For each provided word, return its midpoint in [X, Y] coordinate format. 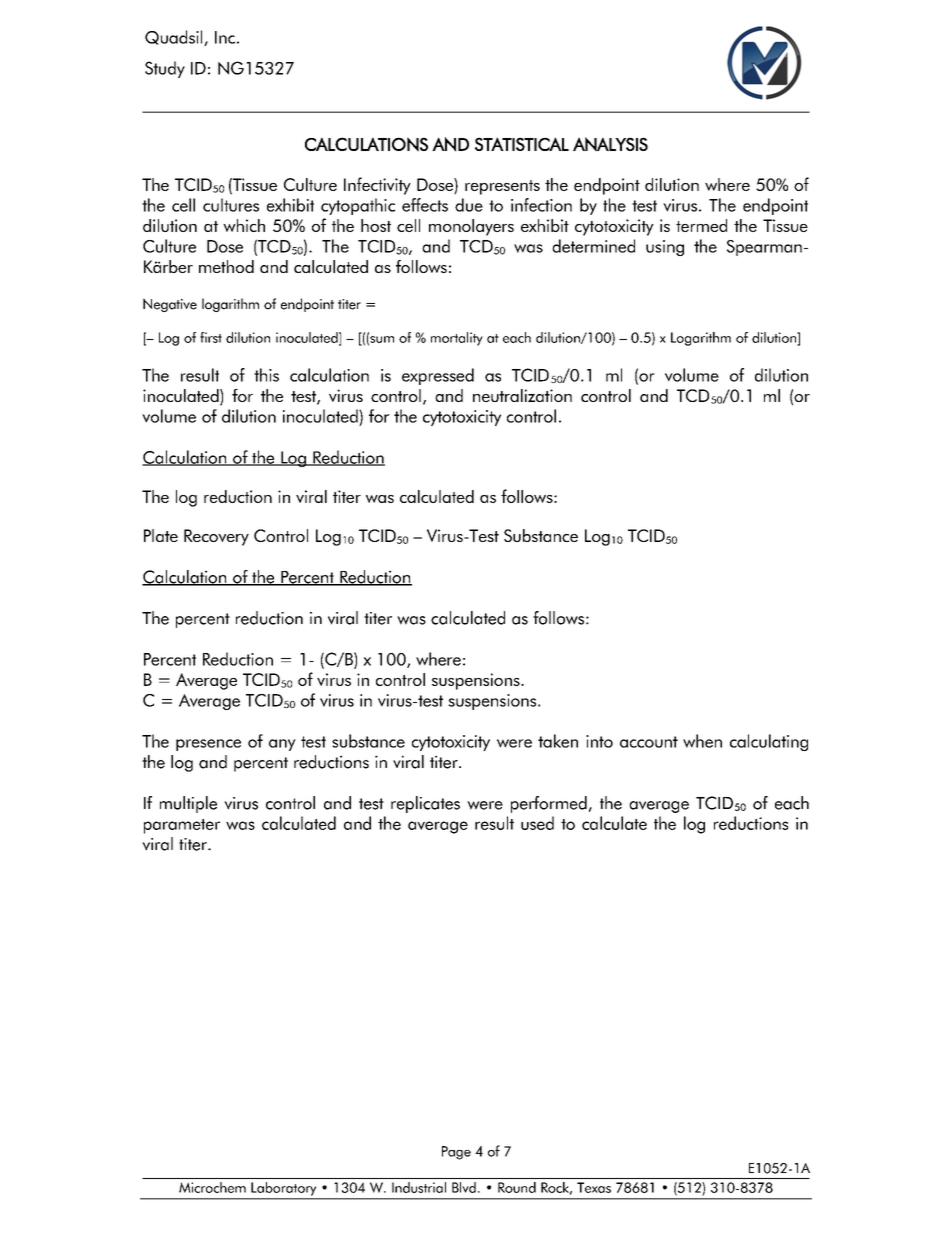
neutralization [522, 395]
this [266, 375]
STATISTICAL [522, 144]
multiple [188, 804]
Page [456, 1153]
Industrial [419, 1187]
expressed [438, 376]
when [702, 741]
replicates [425, 804]
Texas [594, 1187]
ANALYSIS [610, 144]
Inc [225, 37]
